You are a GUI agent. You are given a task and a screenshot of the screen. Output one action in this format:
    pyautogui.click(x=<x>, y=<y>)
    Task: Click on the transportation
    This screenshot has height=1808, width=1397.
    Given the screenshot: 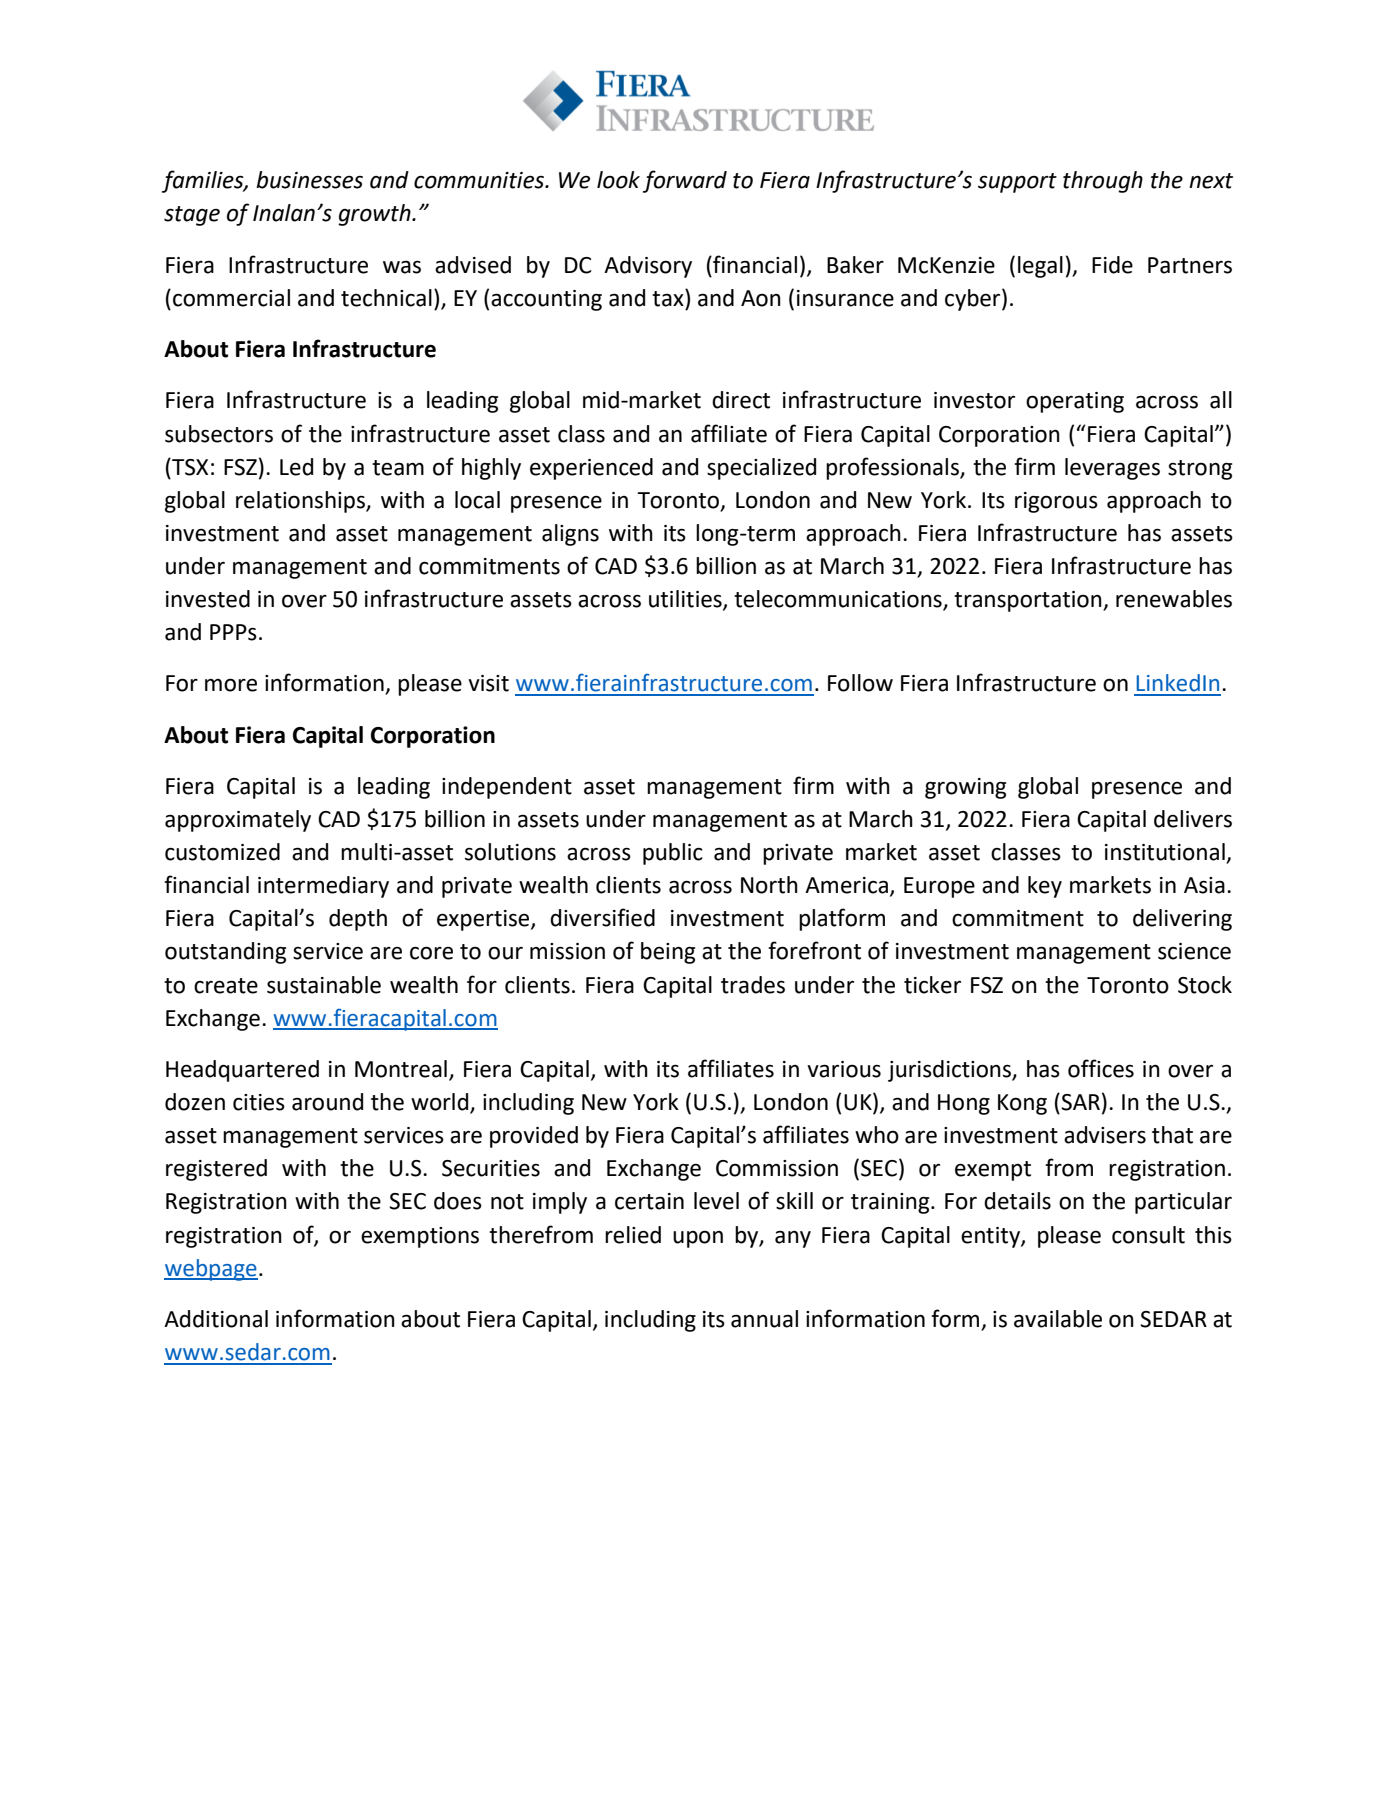 What is the action you would take?
    pyautogui.click(x=1029, y=601)
